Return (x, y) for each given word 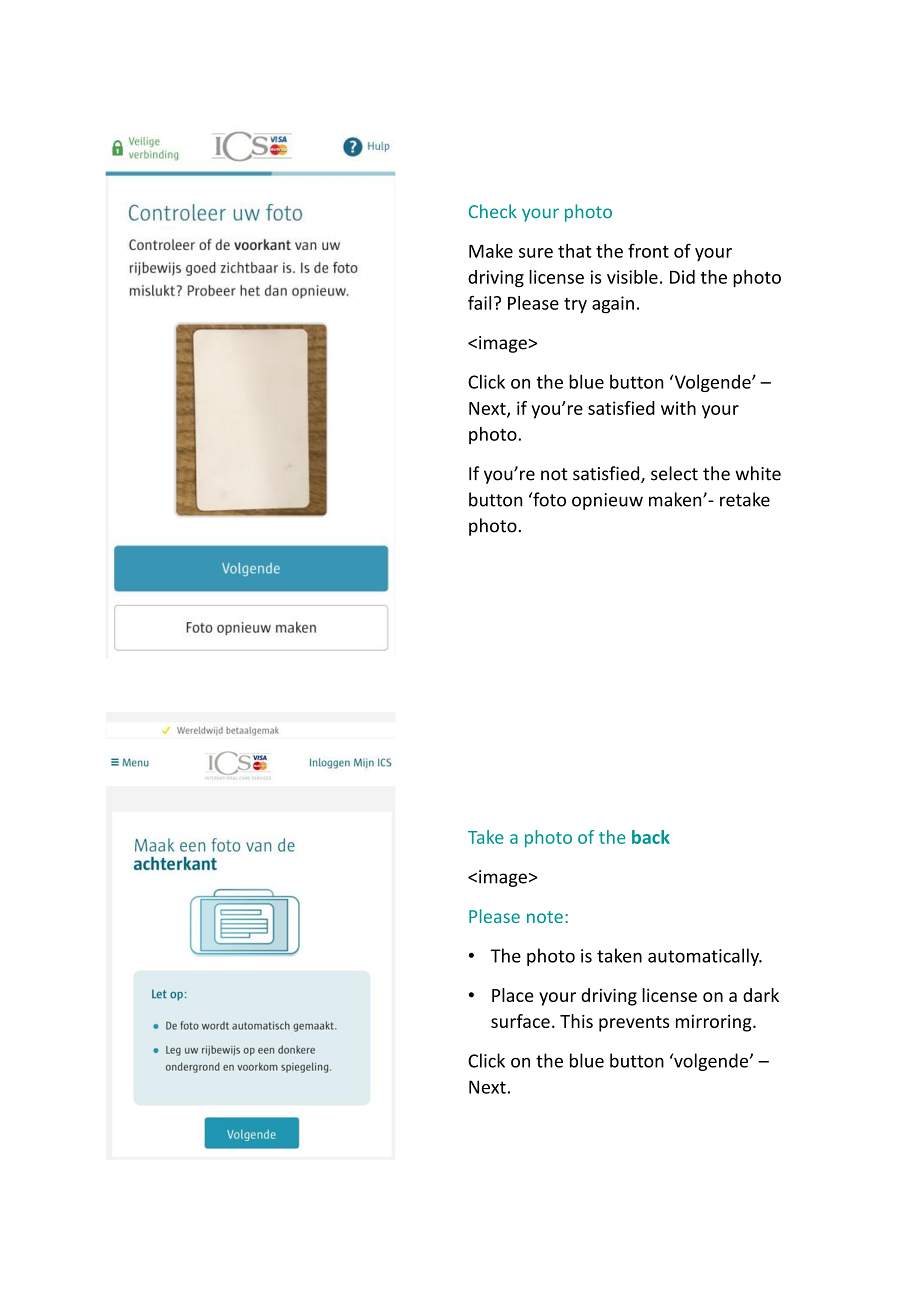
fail (479, 302)
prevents (634, 1024)
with (678, 408)
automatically (704, 957)
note (545, 917)
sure (536, 253)
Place (513, 995)
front (648, 251)
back (651, 837)
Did (682, 277)
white (758, 473)
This (576, 1021)
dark (761, 995)
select (674, 473)
